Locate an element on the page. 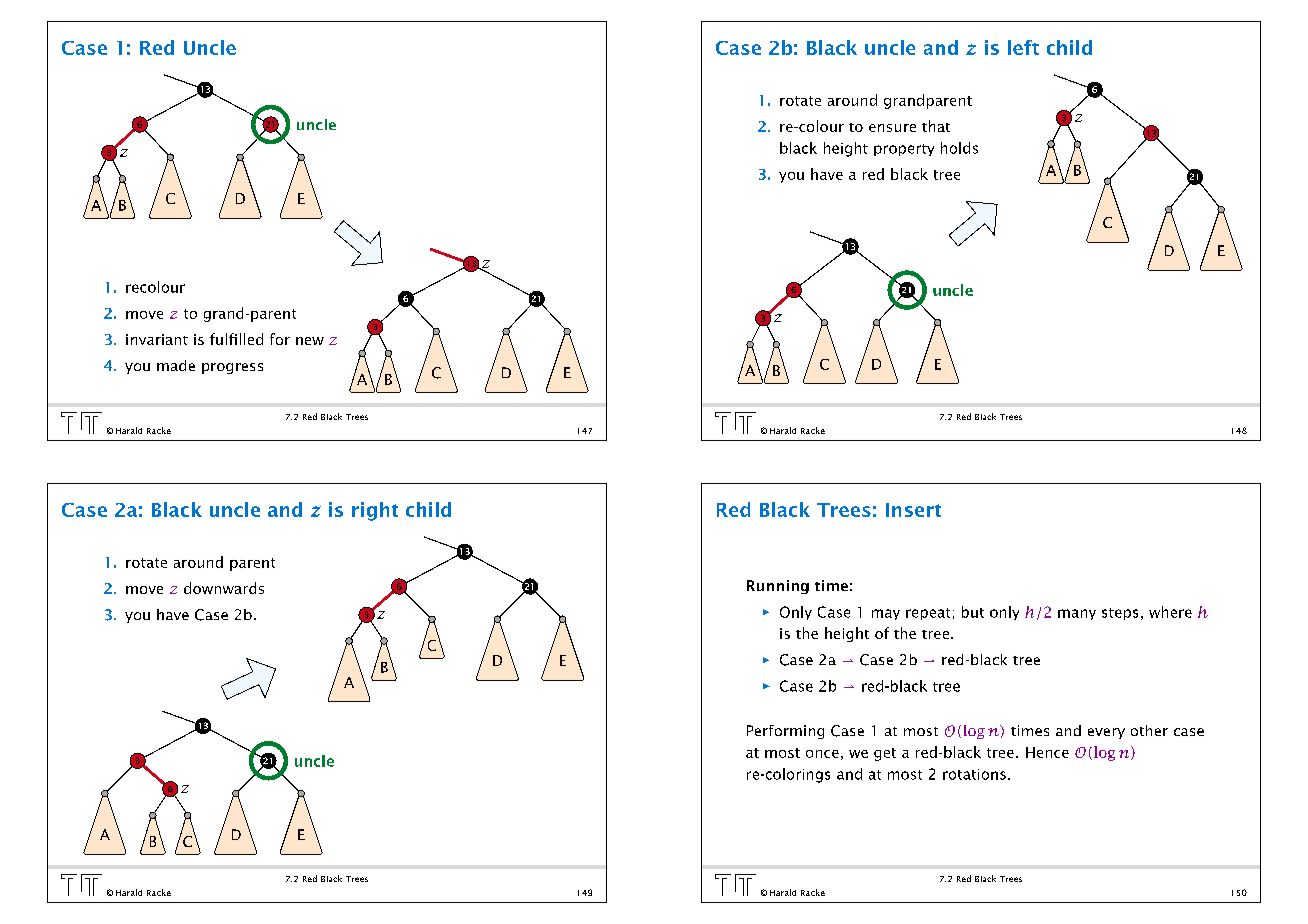 The height and width of the document is (924, 1308). holds is located at coordinates (959, 148).
